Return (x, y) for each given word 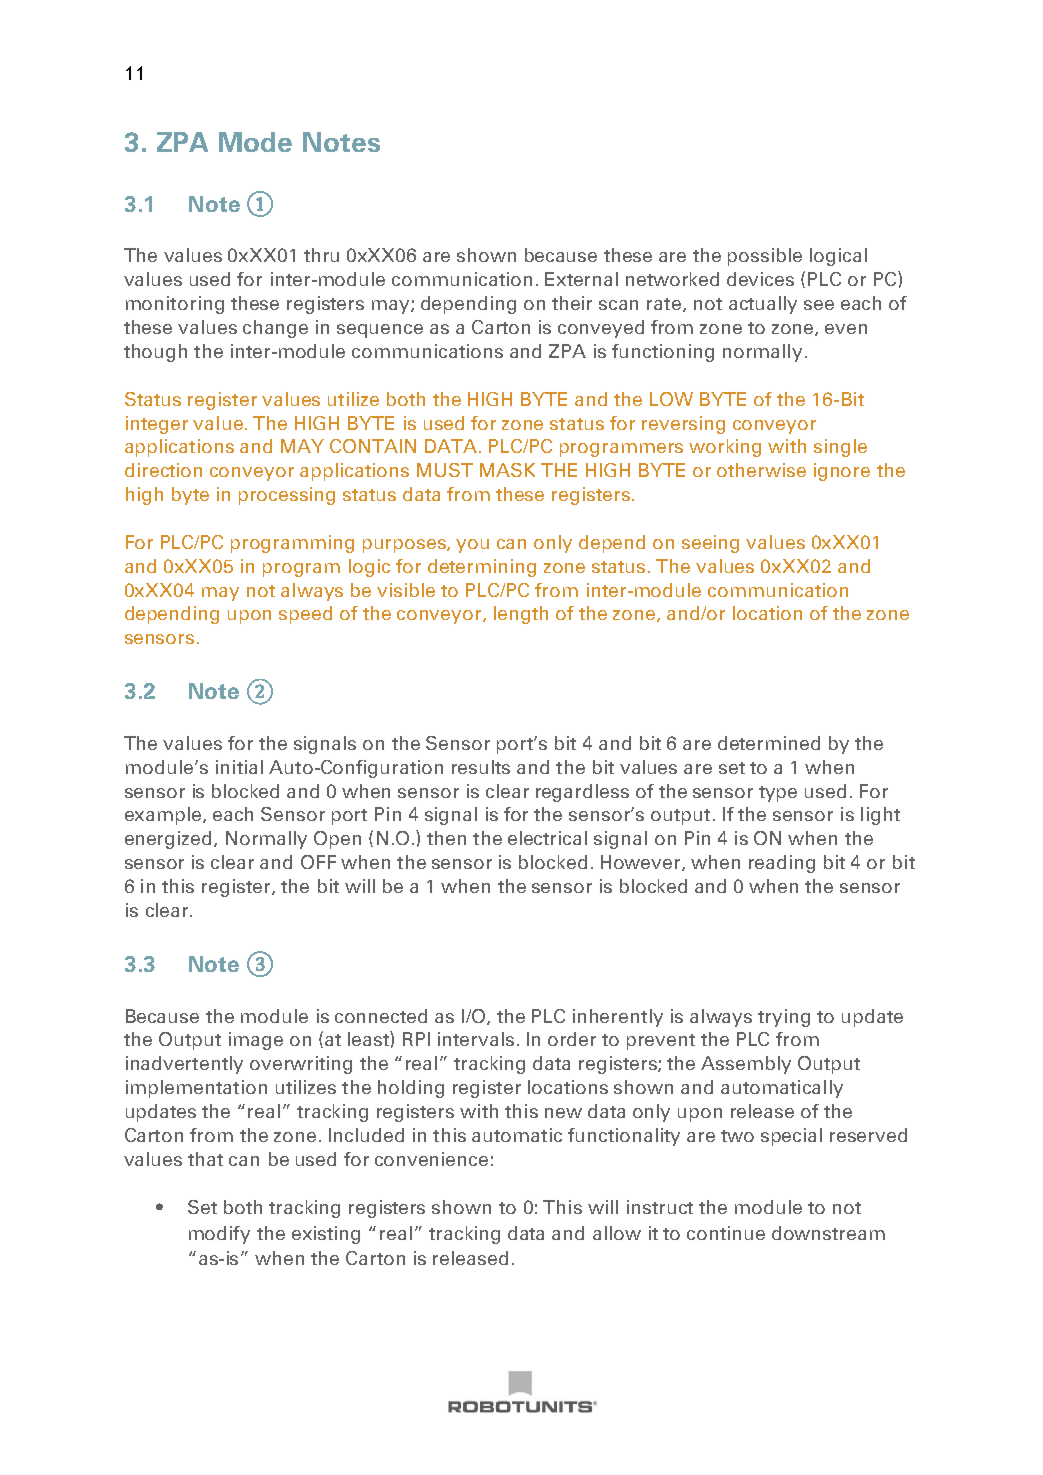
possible (765, 257)
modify (219, 1235)
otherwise (761, 470)
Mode (255, 142)
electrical (547, 838)
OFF (318, 862)
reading (782, 864)
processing (287, 496)
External (581, 279)
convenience (431, 1159)
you (472, 546)
